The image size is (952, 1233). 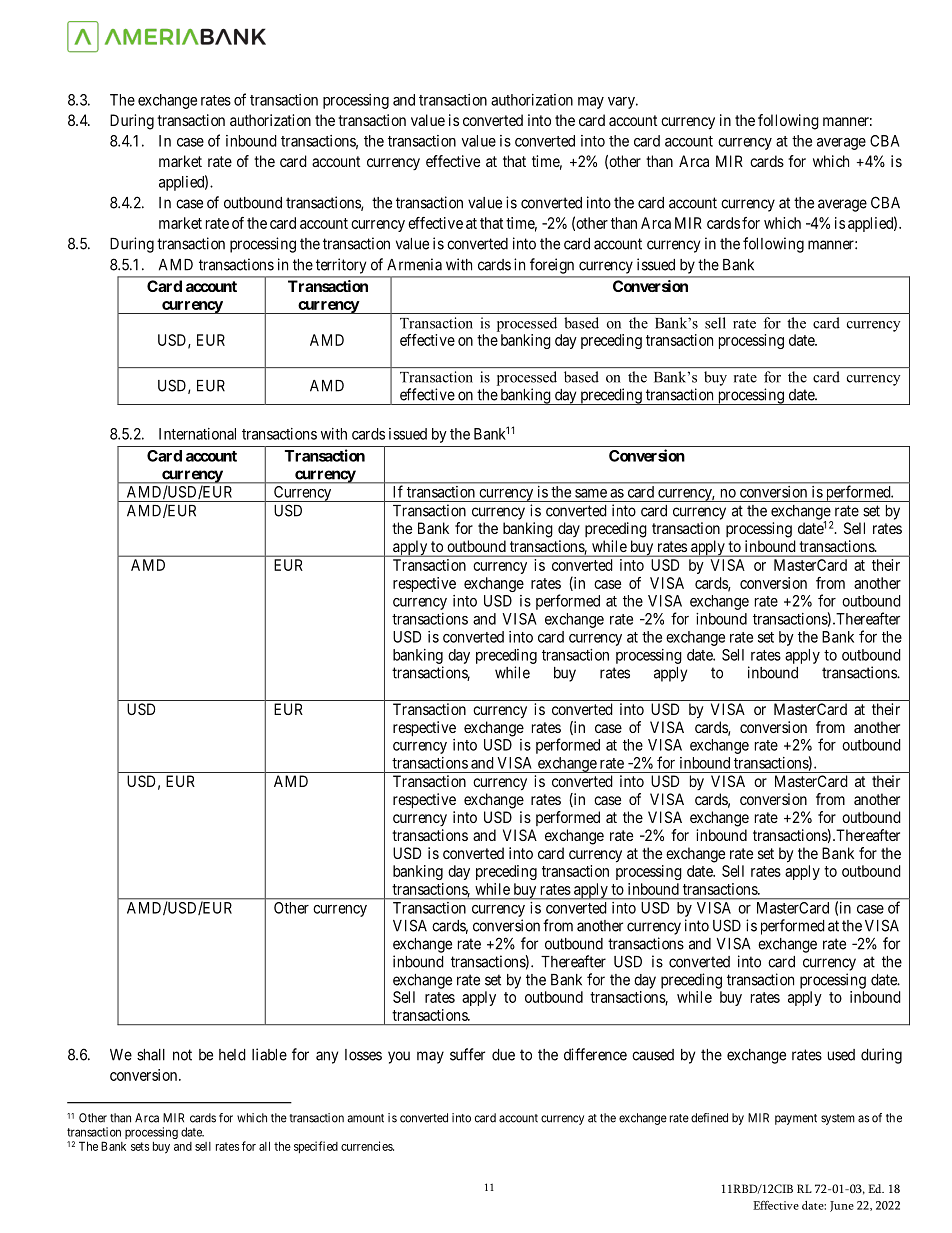 What do you see at coordinates (232, 1055) in the document?
I see `held` at bounding box center [232, 1055].
